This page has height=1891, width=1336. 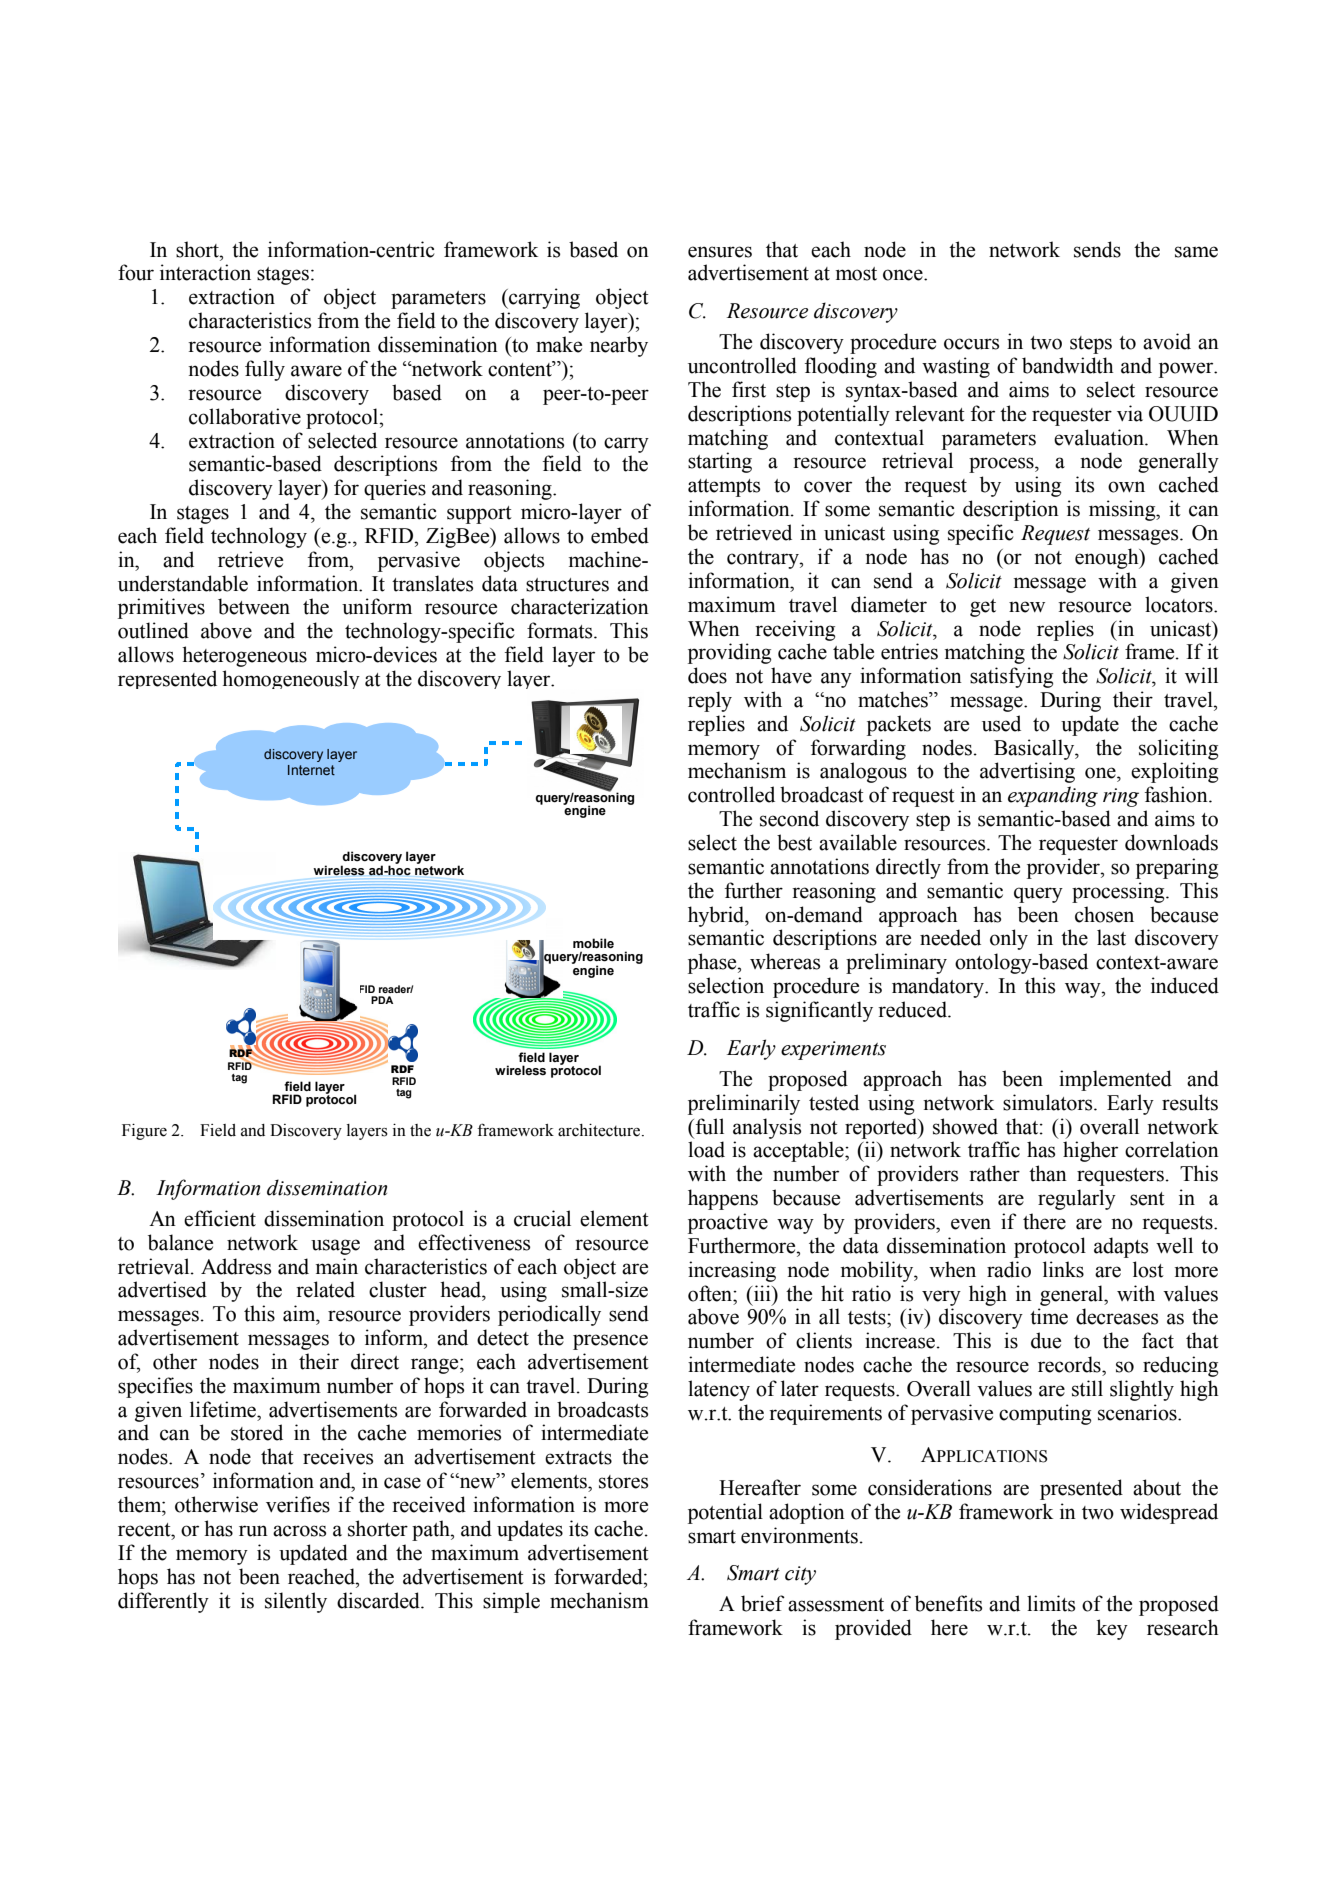 I want to click on bandwidth, so click(x=1068, y=365).
